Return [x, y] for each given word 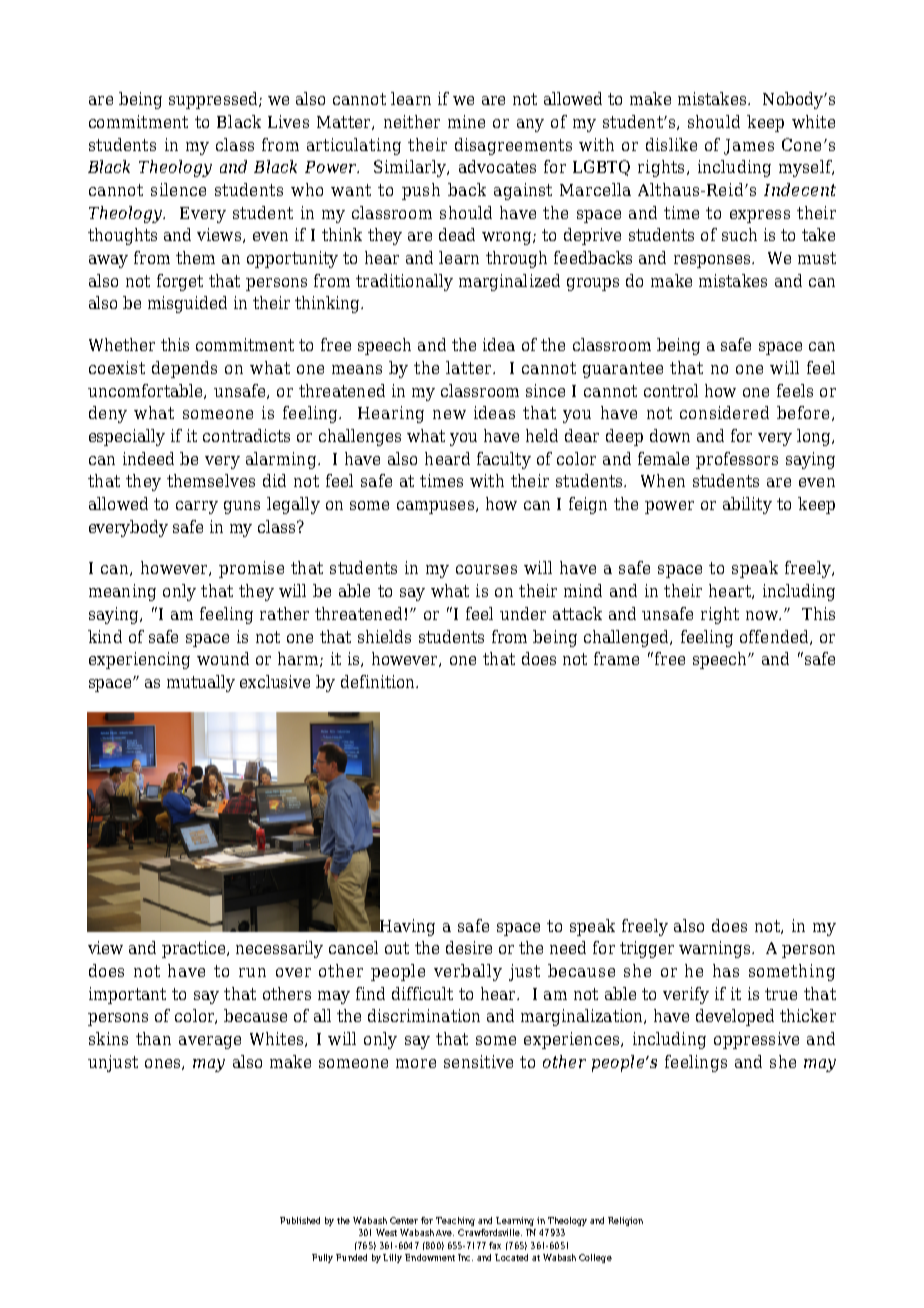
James [749, 147]
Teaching [455, 1221]
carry [197, 507]
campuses [435, 507]
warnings [716, 949]
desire [469, 947]
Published [300, 1220]
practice [195, 949]
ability [747, 505]
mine [466, 121]
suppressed [214, 100]
